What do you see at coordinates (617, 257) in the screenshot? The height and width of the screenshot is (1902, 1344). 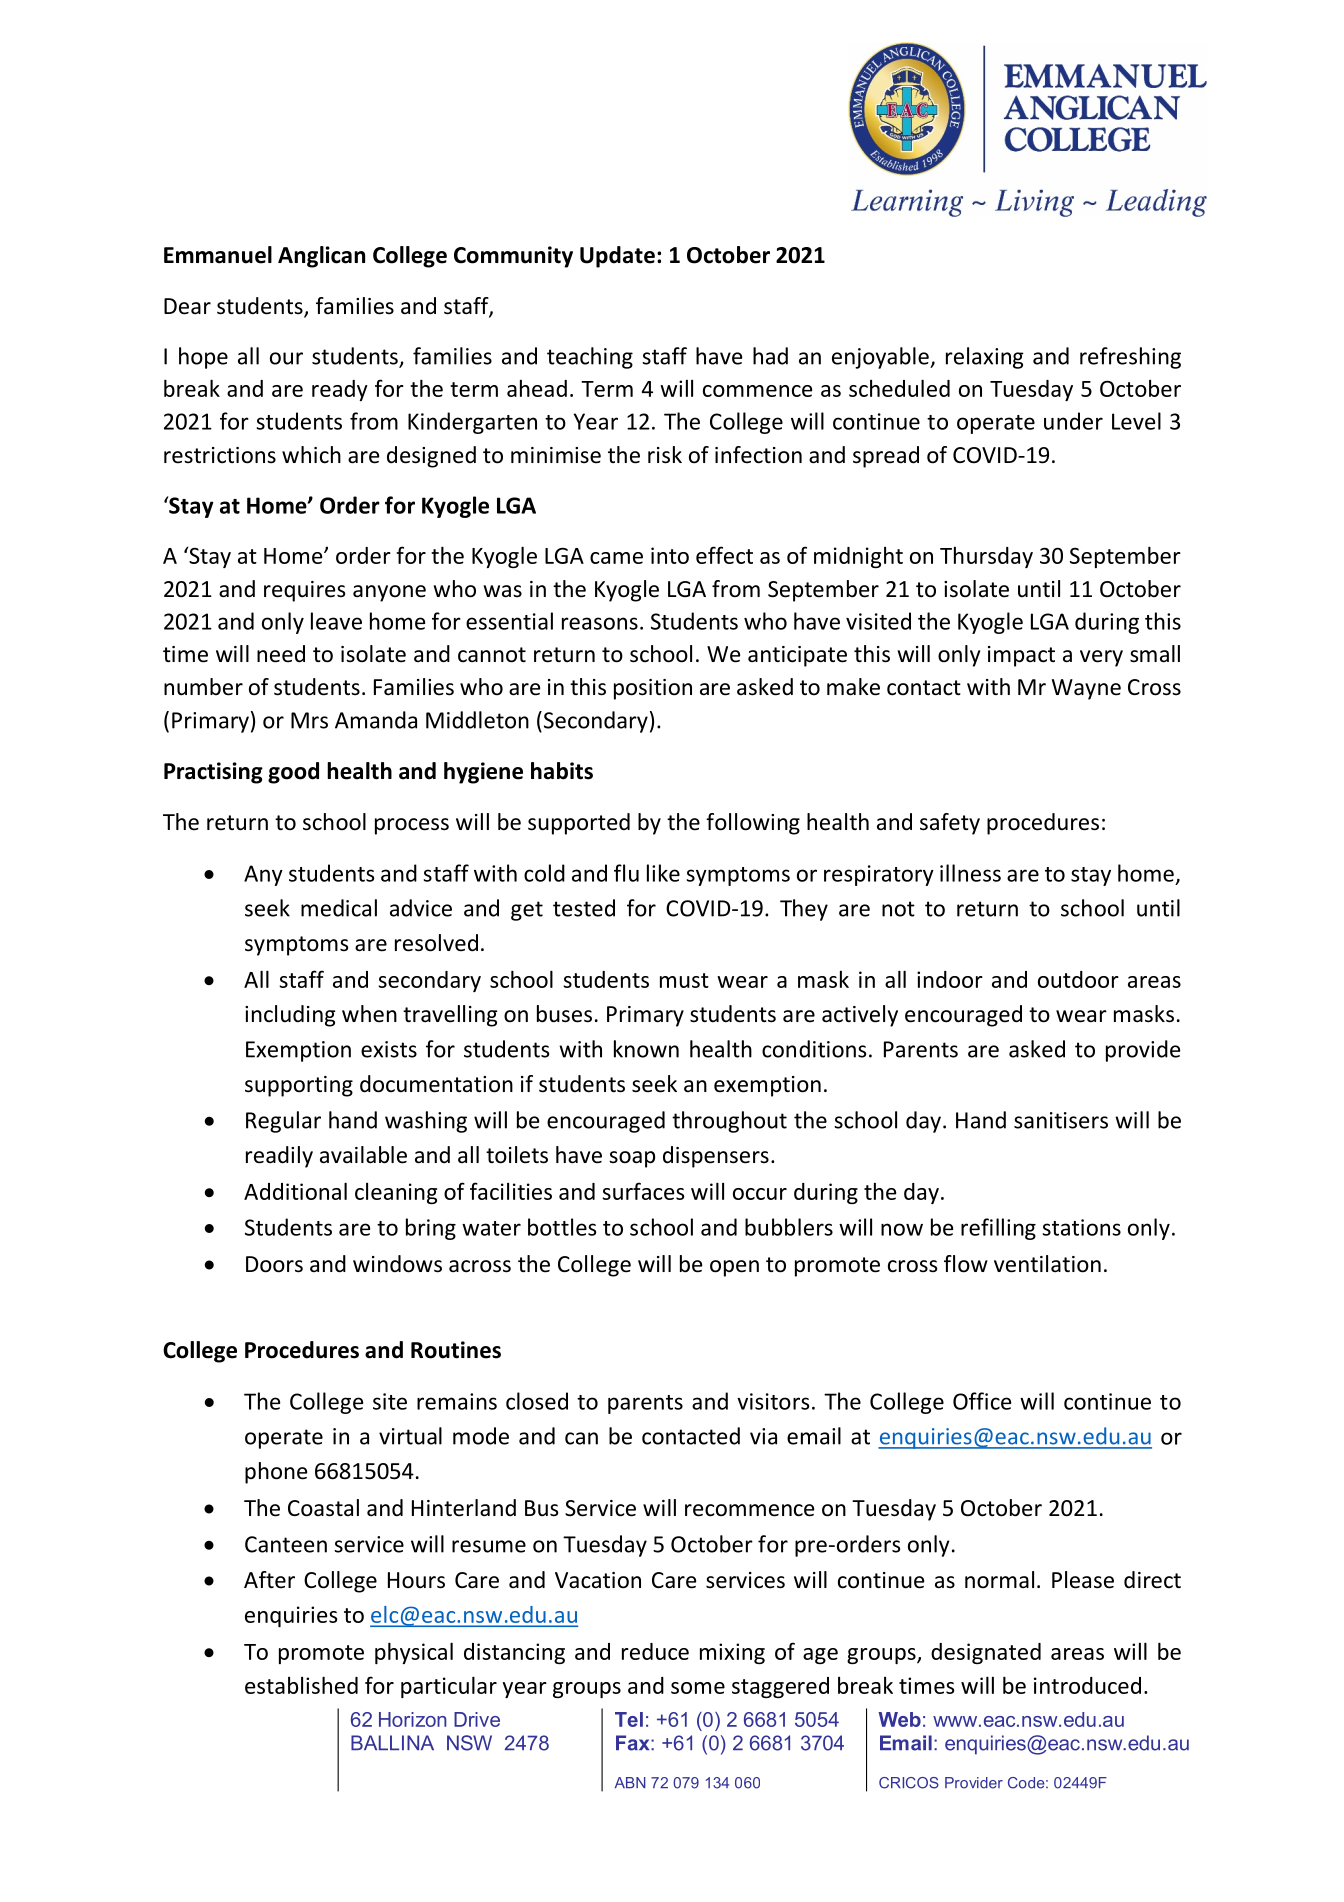 I see `Update` at bounding box center [617, 257].
